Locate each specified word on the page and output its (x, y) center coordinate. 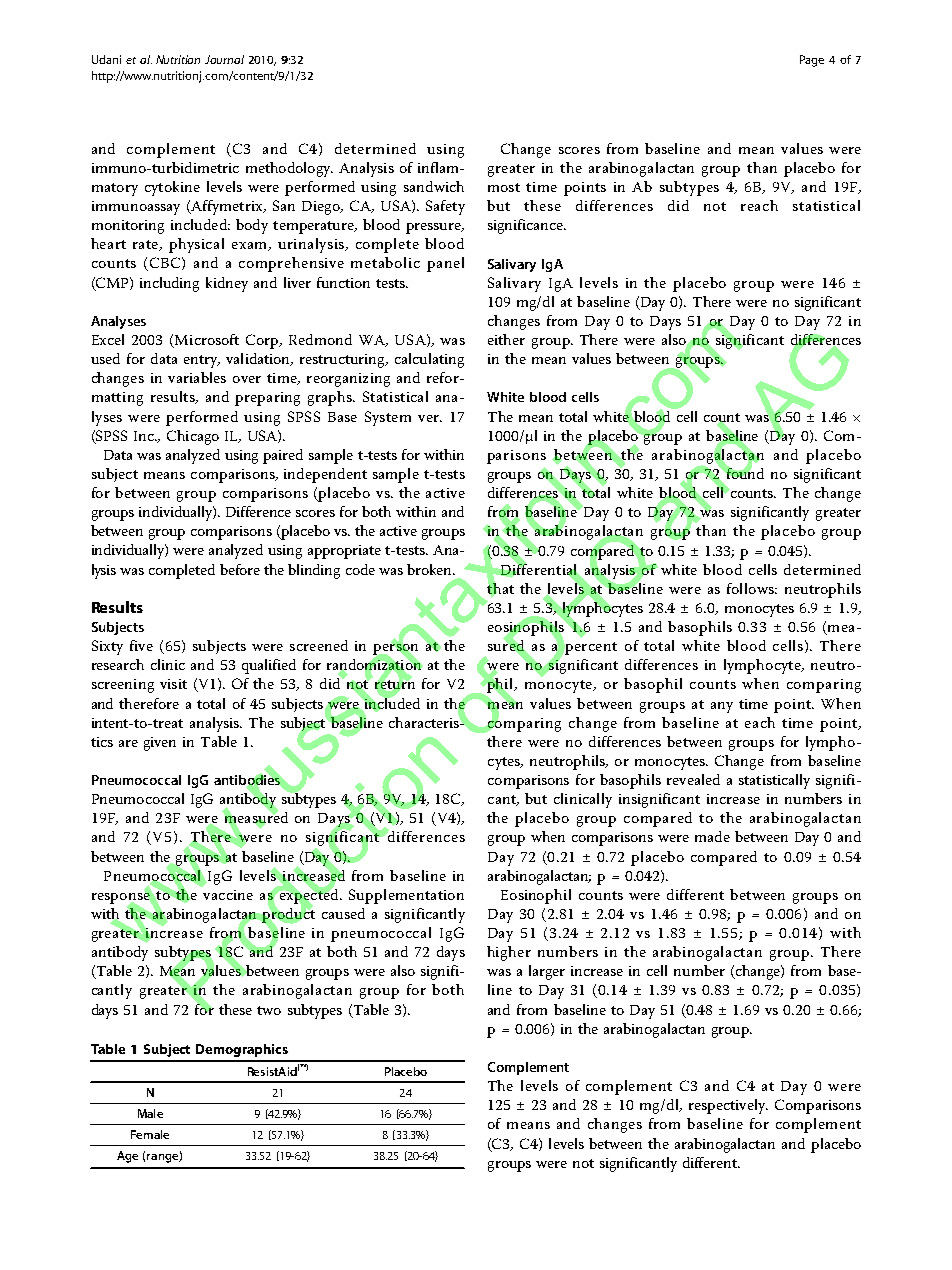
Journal (224, 59)
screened (319, 645)
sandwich (434, 186)
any (722, 707)
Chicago (193, 437)
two (269, 1010)
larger (547, 972)
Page (812, 61)
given (160, 744)
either (506, 339)
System (388, 418)
